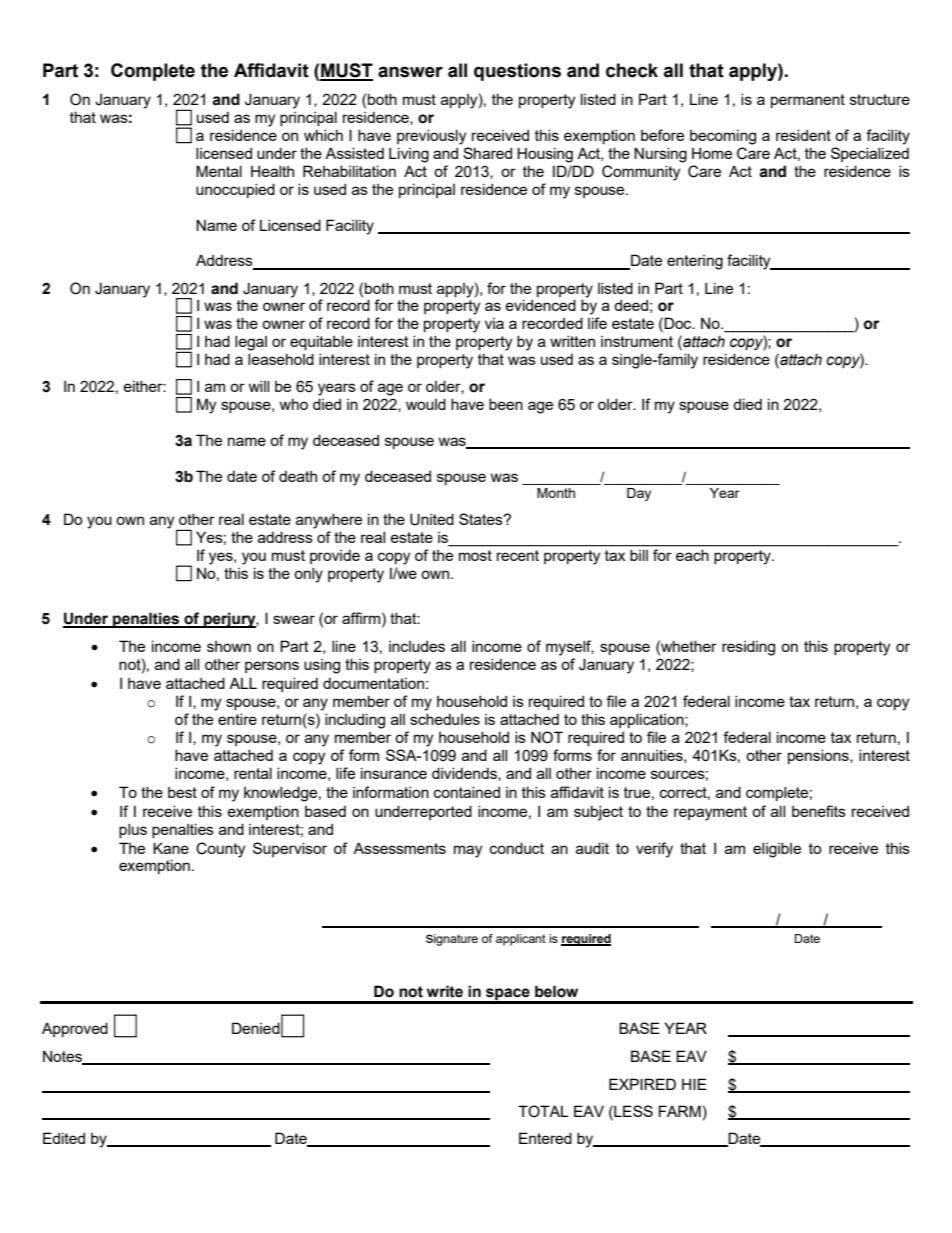 The width and height of the image is (952, 1233). What do you see at coordinates (465, 774) in the image?
I see `dividends` at bounding box center [465, 774].
